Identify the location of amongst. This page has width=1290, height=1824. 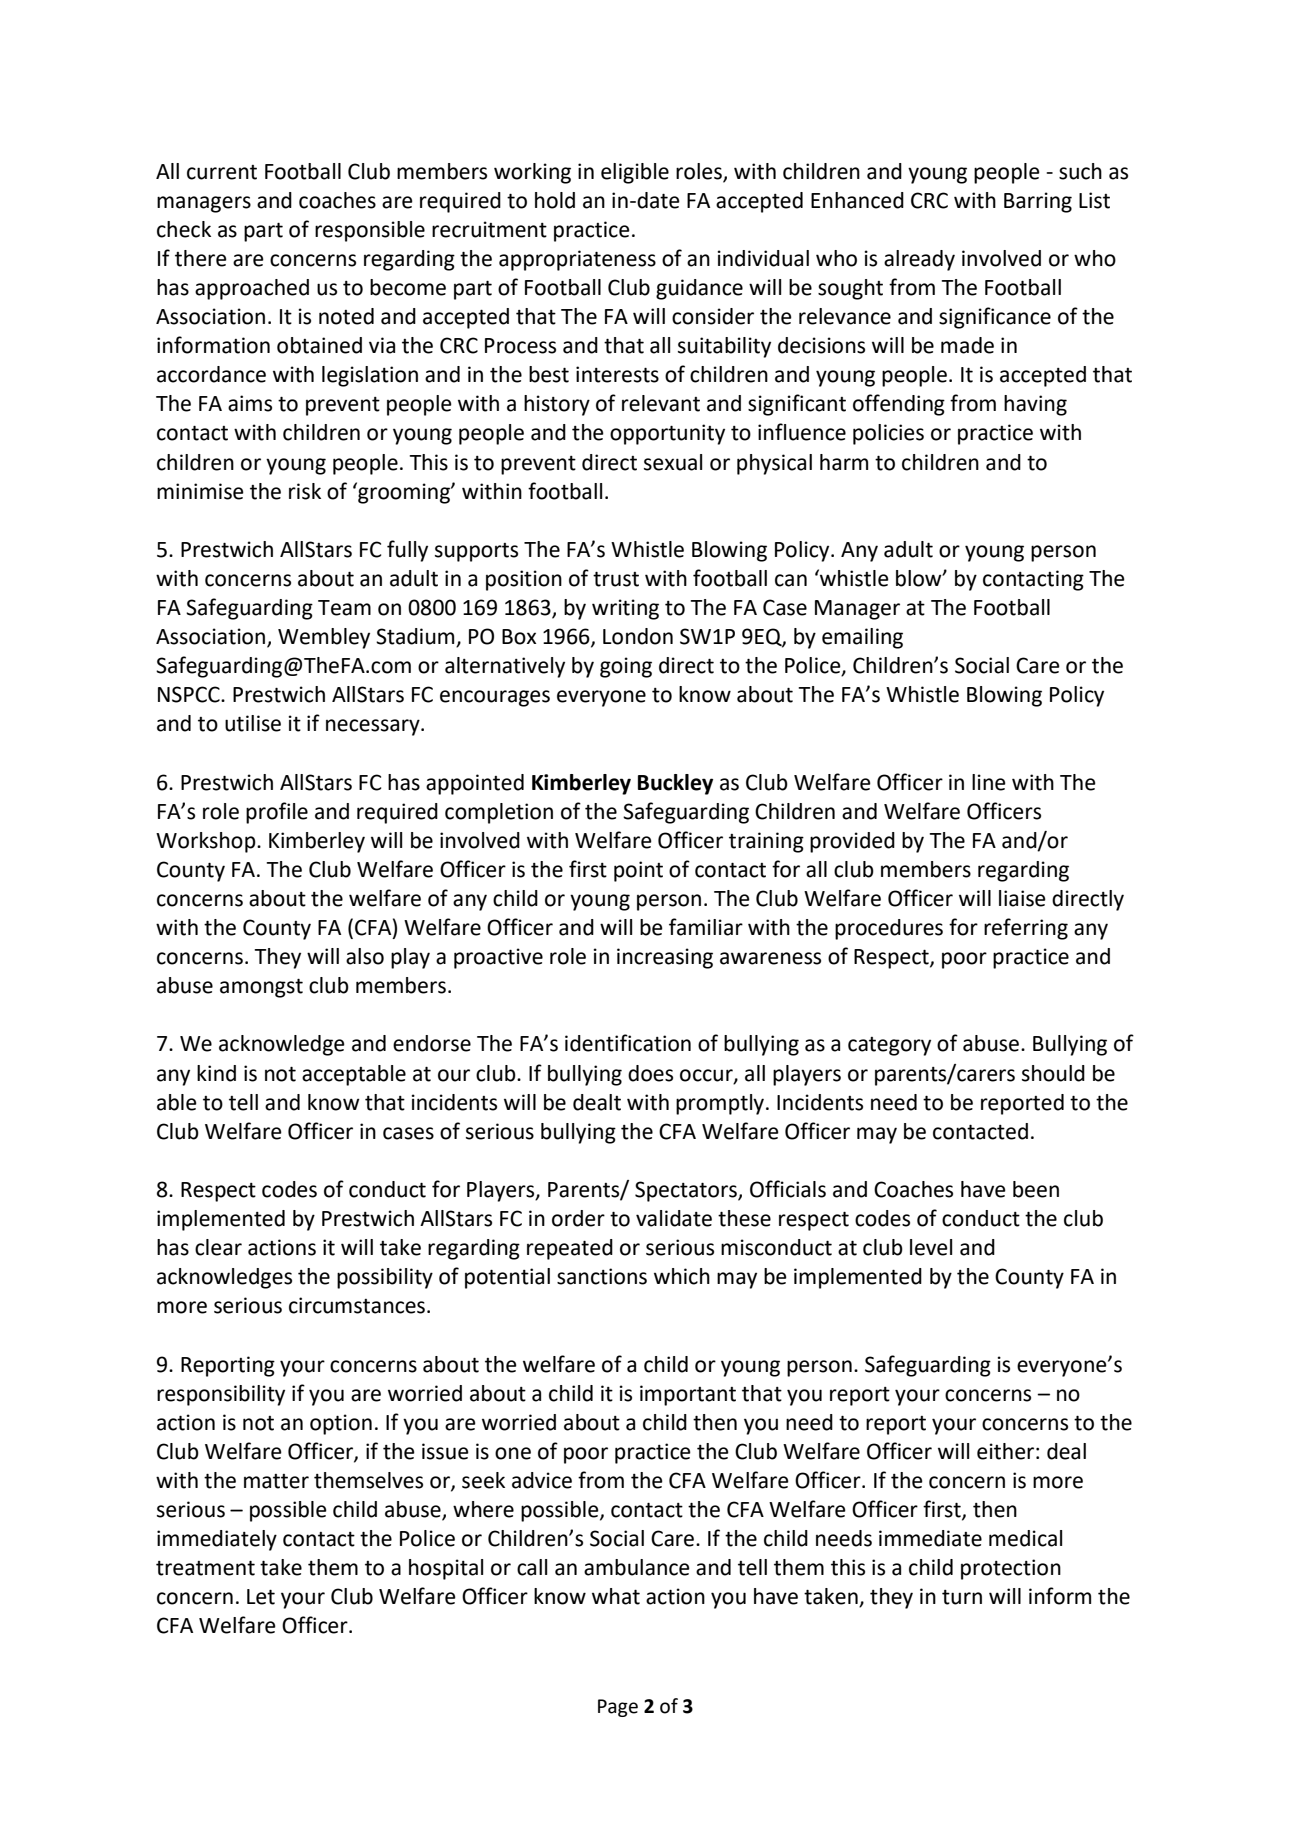
(261, 988).
